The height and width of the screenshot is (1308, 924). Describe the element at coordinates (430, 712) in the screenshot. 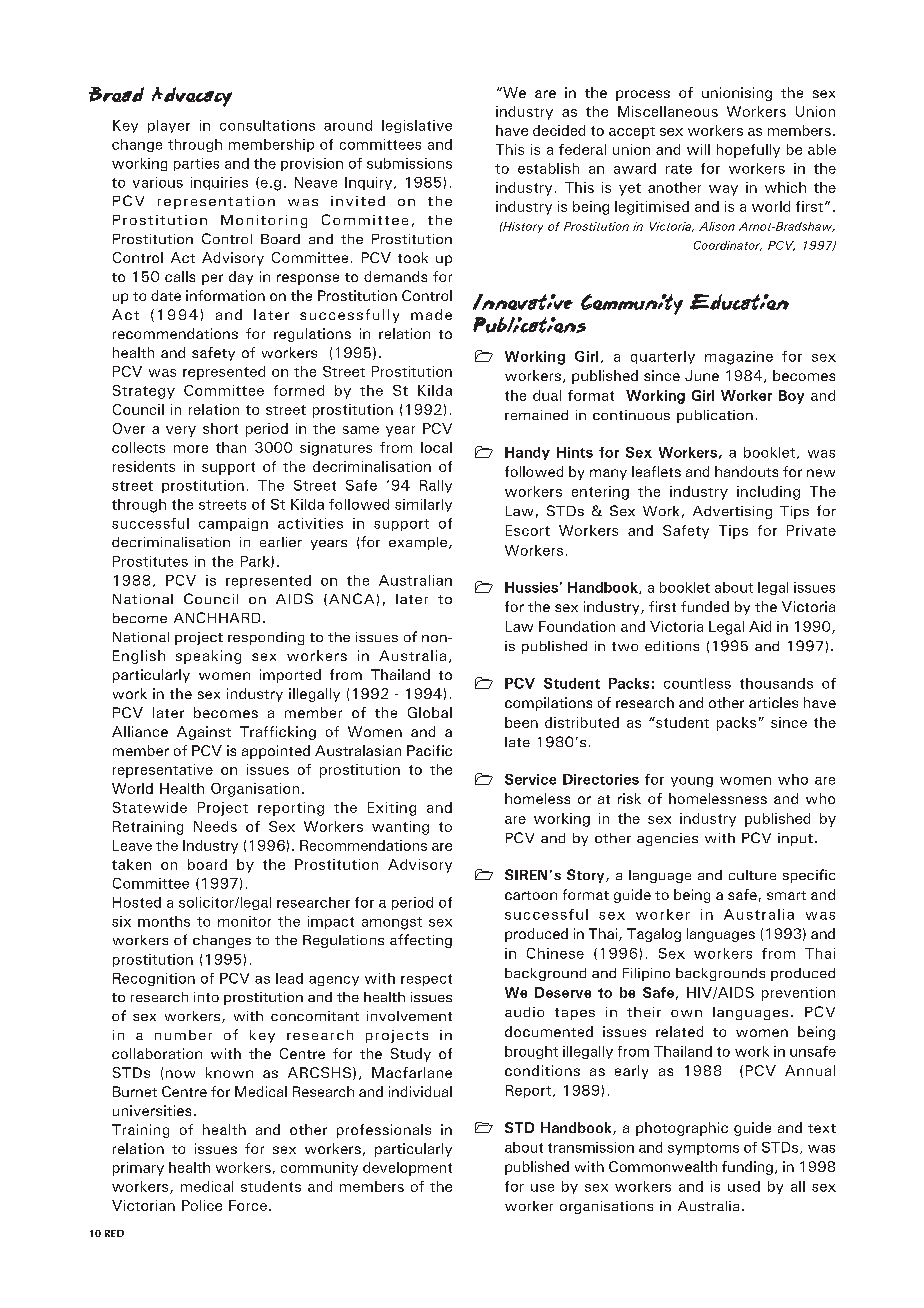

I see `Global` at that location.
